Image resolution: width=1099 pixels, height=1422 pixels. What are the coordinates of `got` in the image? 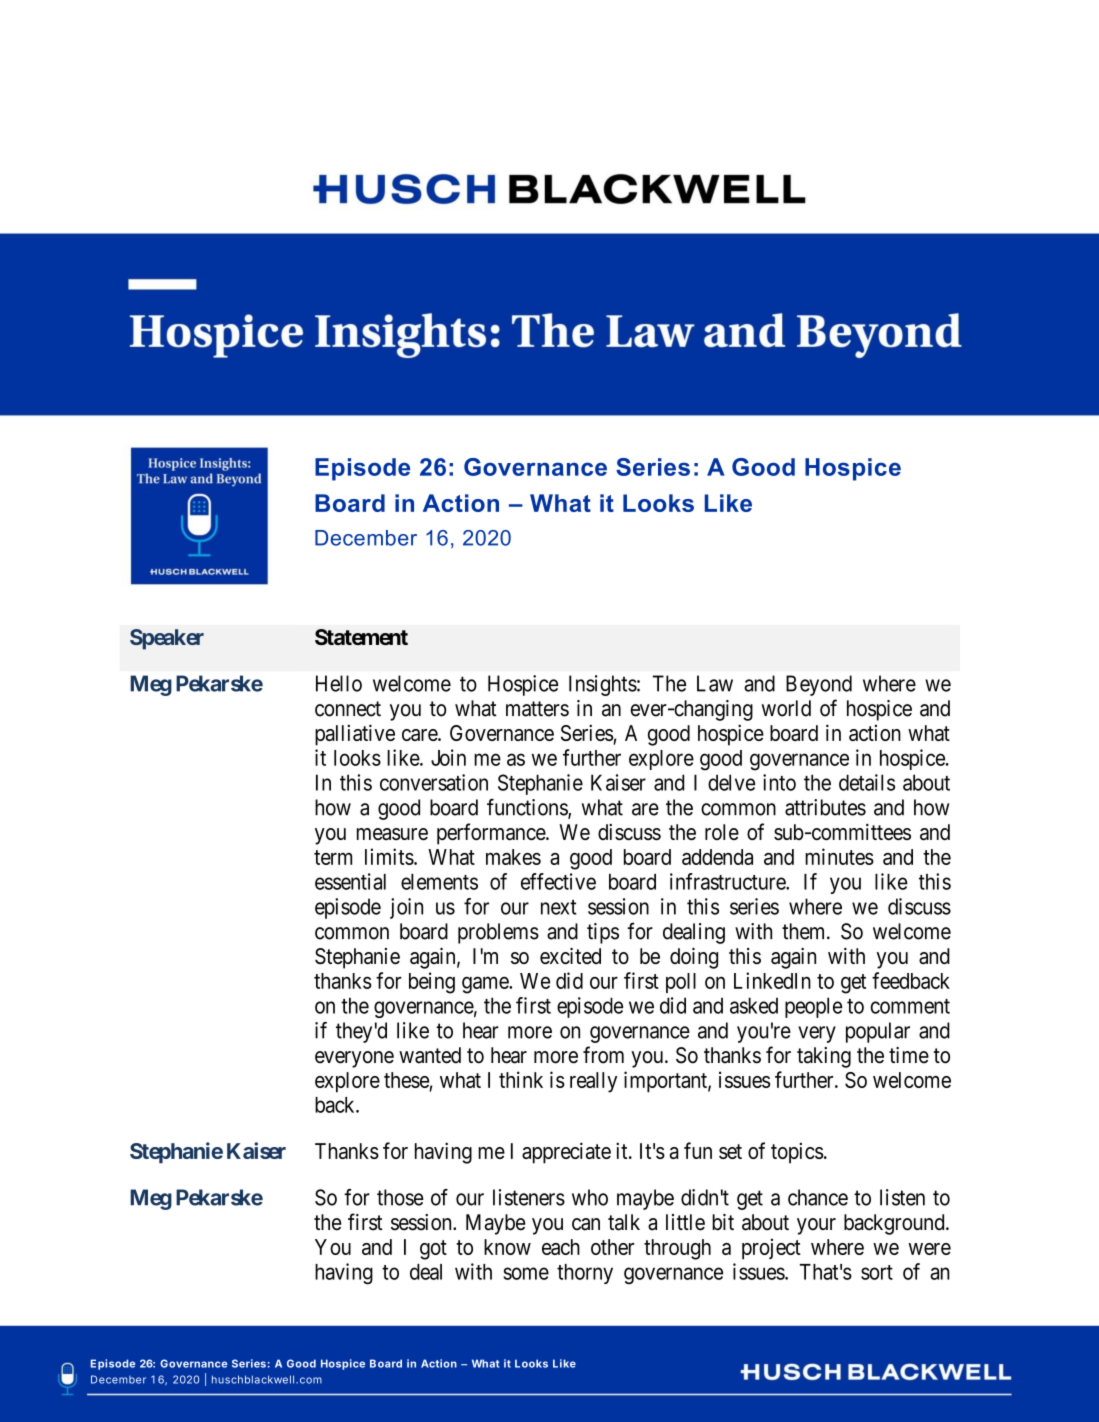 It's located at (433, 1250).
